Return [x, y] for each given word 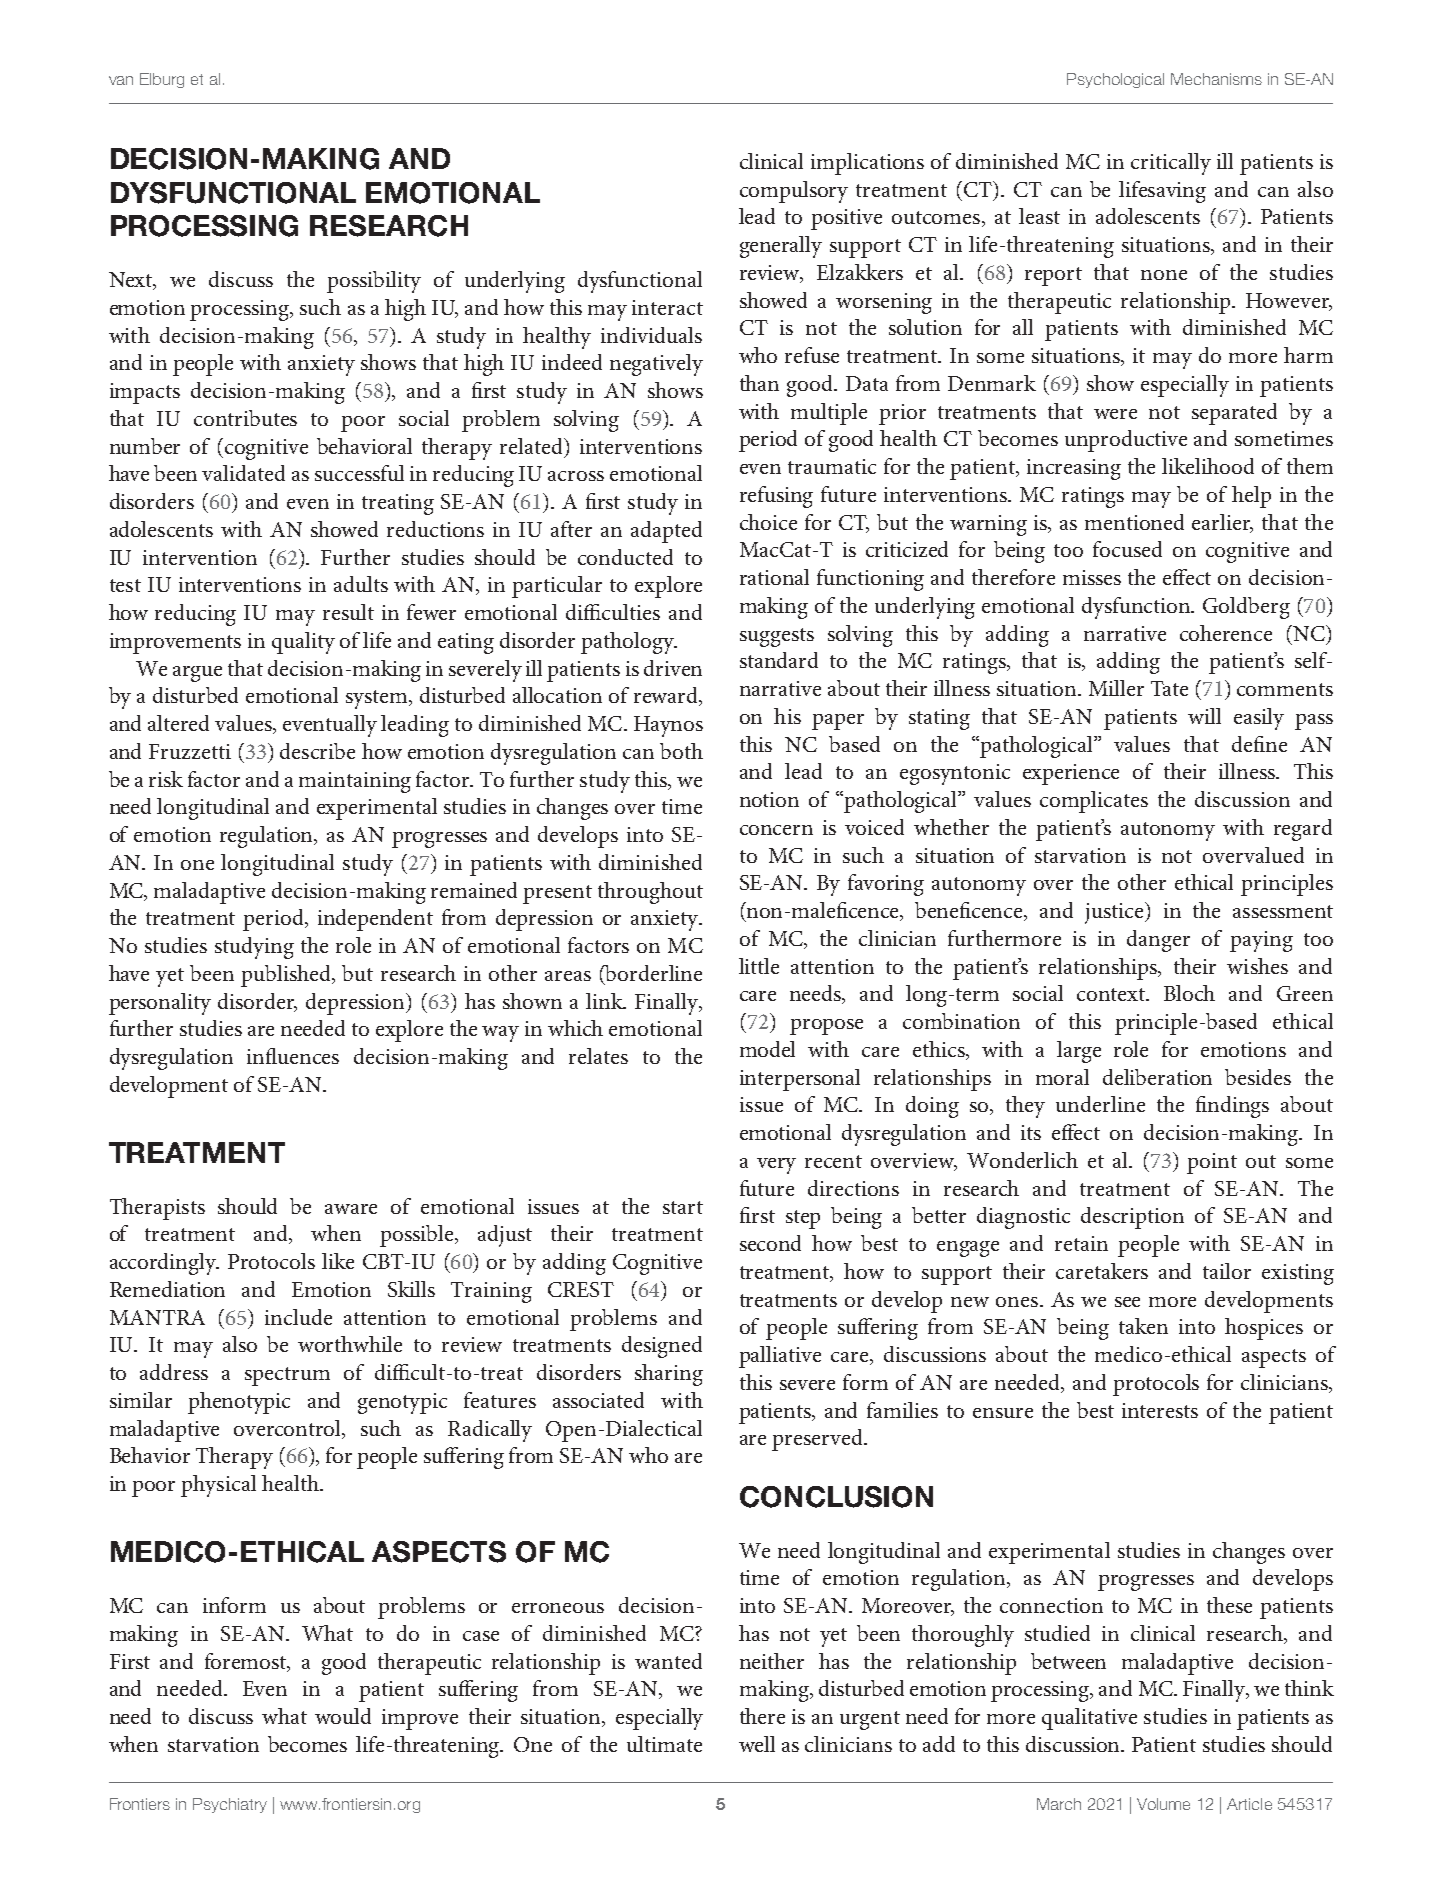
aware [351, 1209]
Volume [1163, 1804]
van [121, 80]
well [757, 1744]
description [1132, 1218]
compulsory [794, 192]
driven [673, 668]
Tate [1169, 688]
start [683, 1207]
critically [1171, 164]
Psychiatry [230, 1805]
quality [303, 643]
